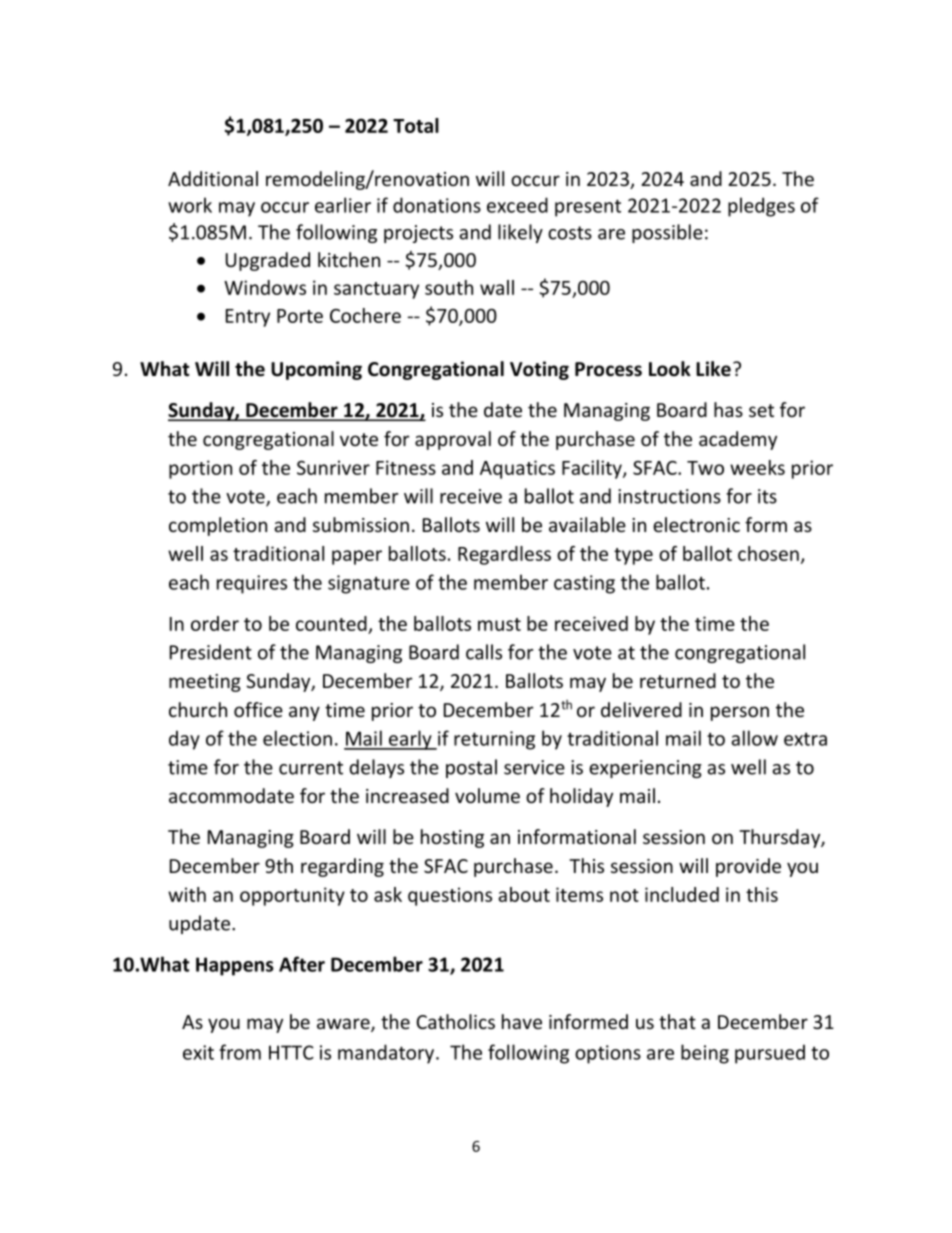 The height and width of the page is (1233, 952). I want to click on academy, so click(738, 440).
